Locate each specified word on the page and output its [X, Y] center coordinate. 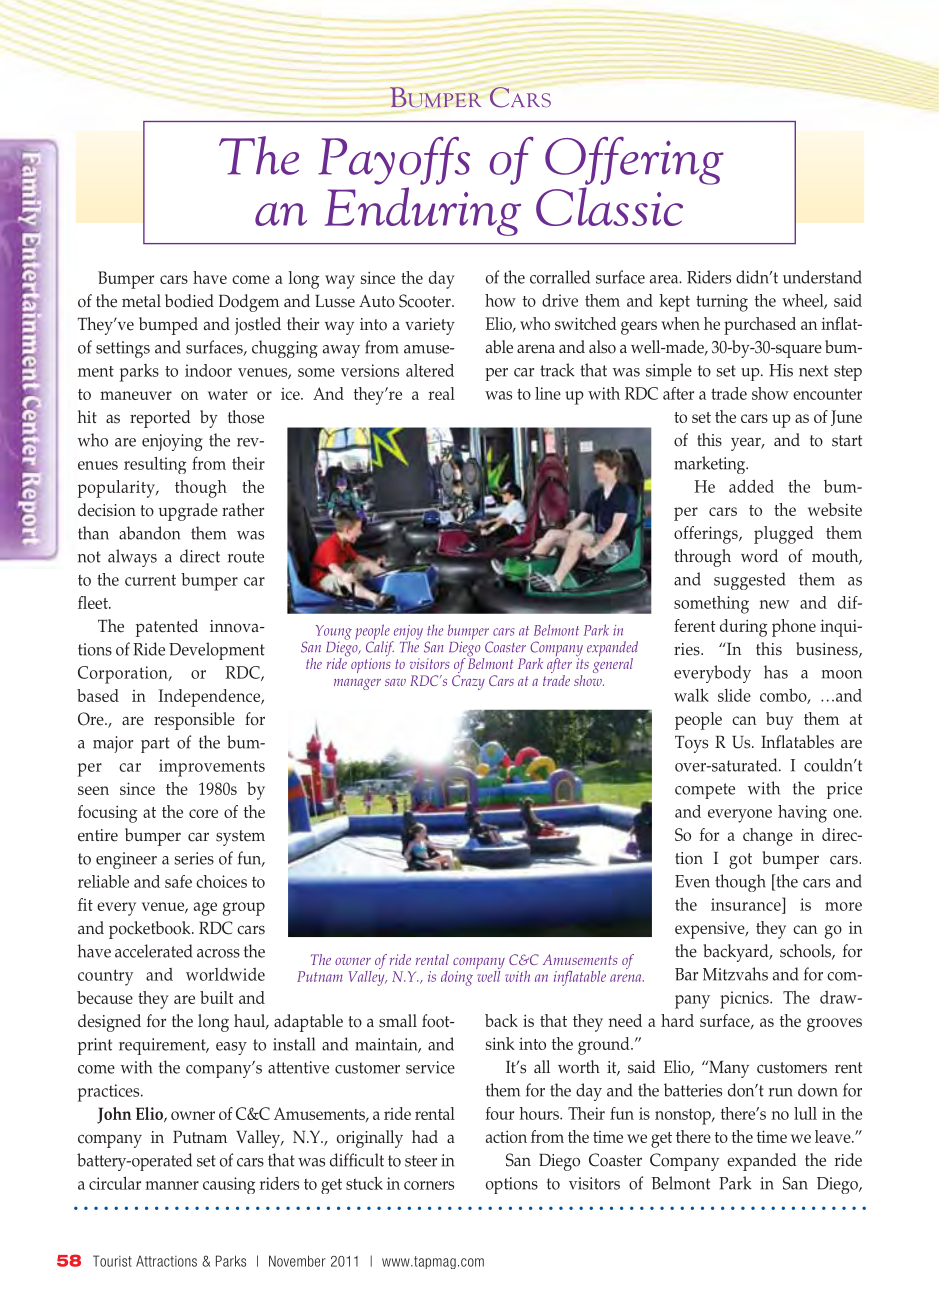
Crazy [468, 682]
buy [779, 721]
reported [160, 419]
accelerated [153, 951]
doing [457, 978]
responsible [194, 721]
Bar [686, 974]
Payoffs [394, 161]
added [751, 486]
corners [429, 1185]
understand [822, 277]
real [441, 393]
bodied [189, 301]
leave [834, 1136]
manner [172, 1185]
